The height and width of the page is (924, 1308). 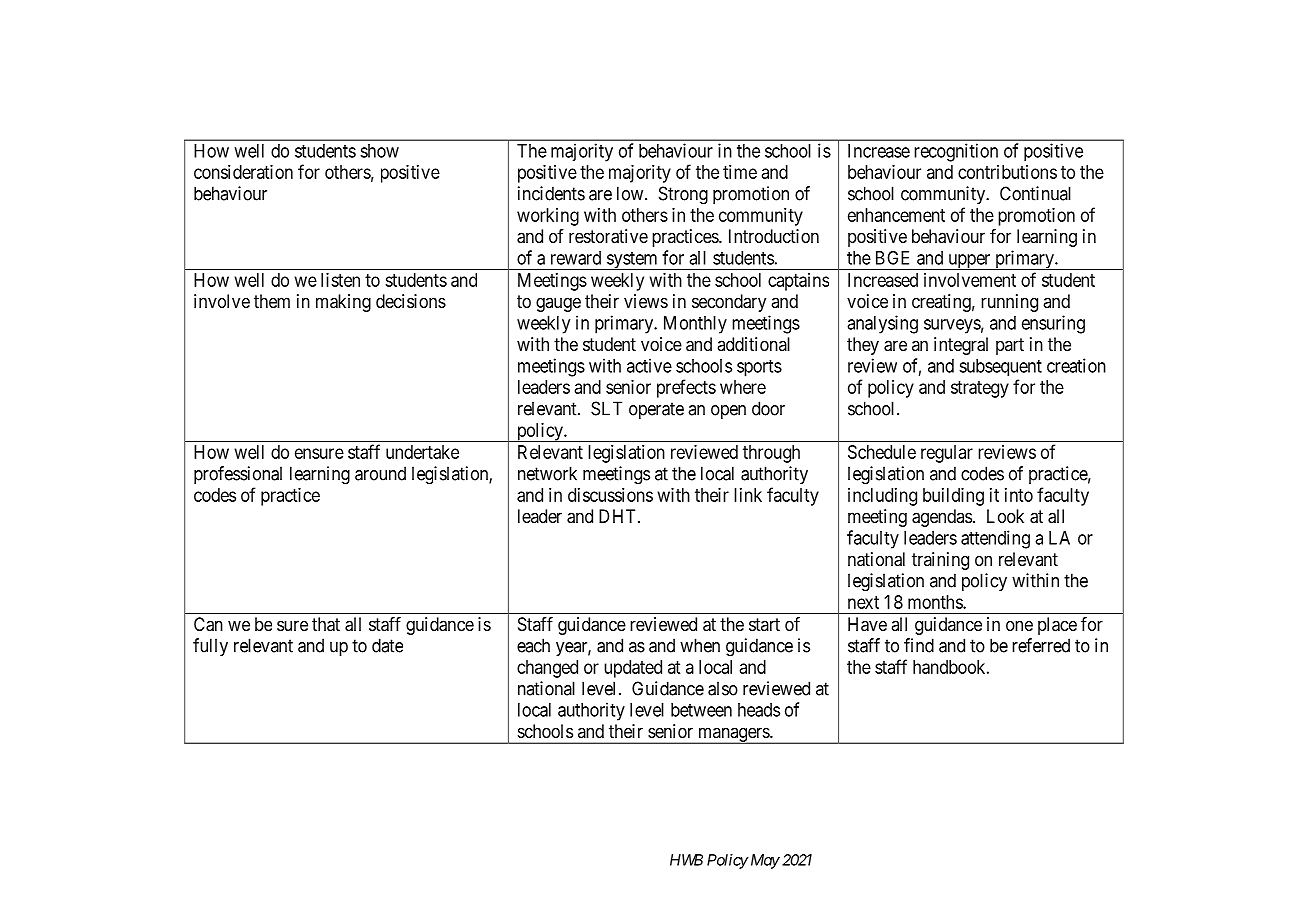 I want to click on find, so click(x=919, y=645).
